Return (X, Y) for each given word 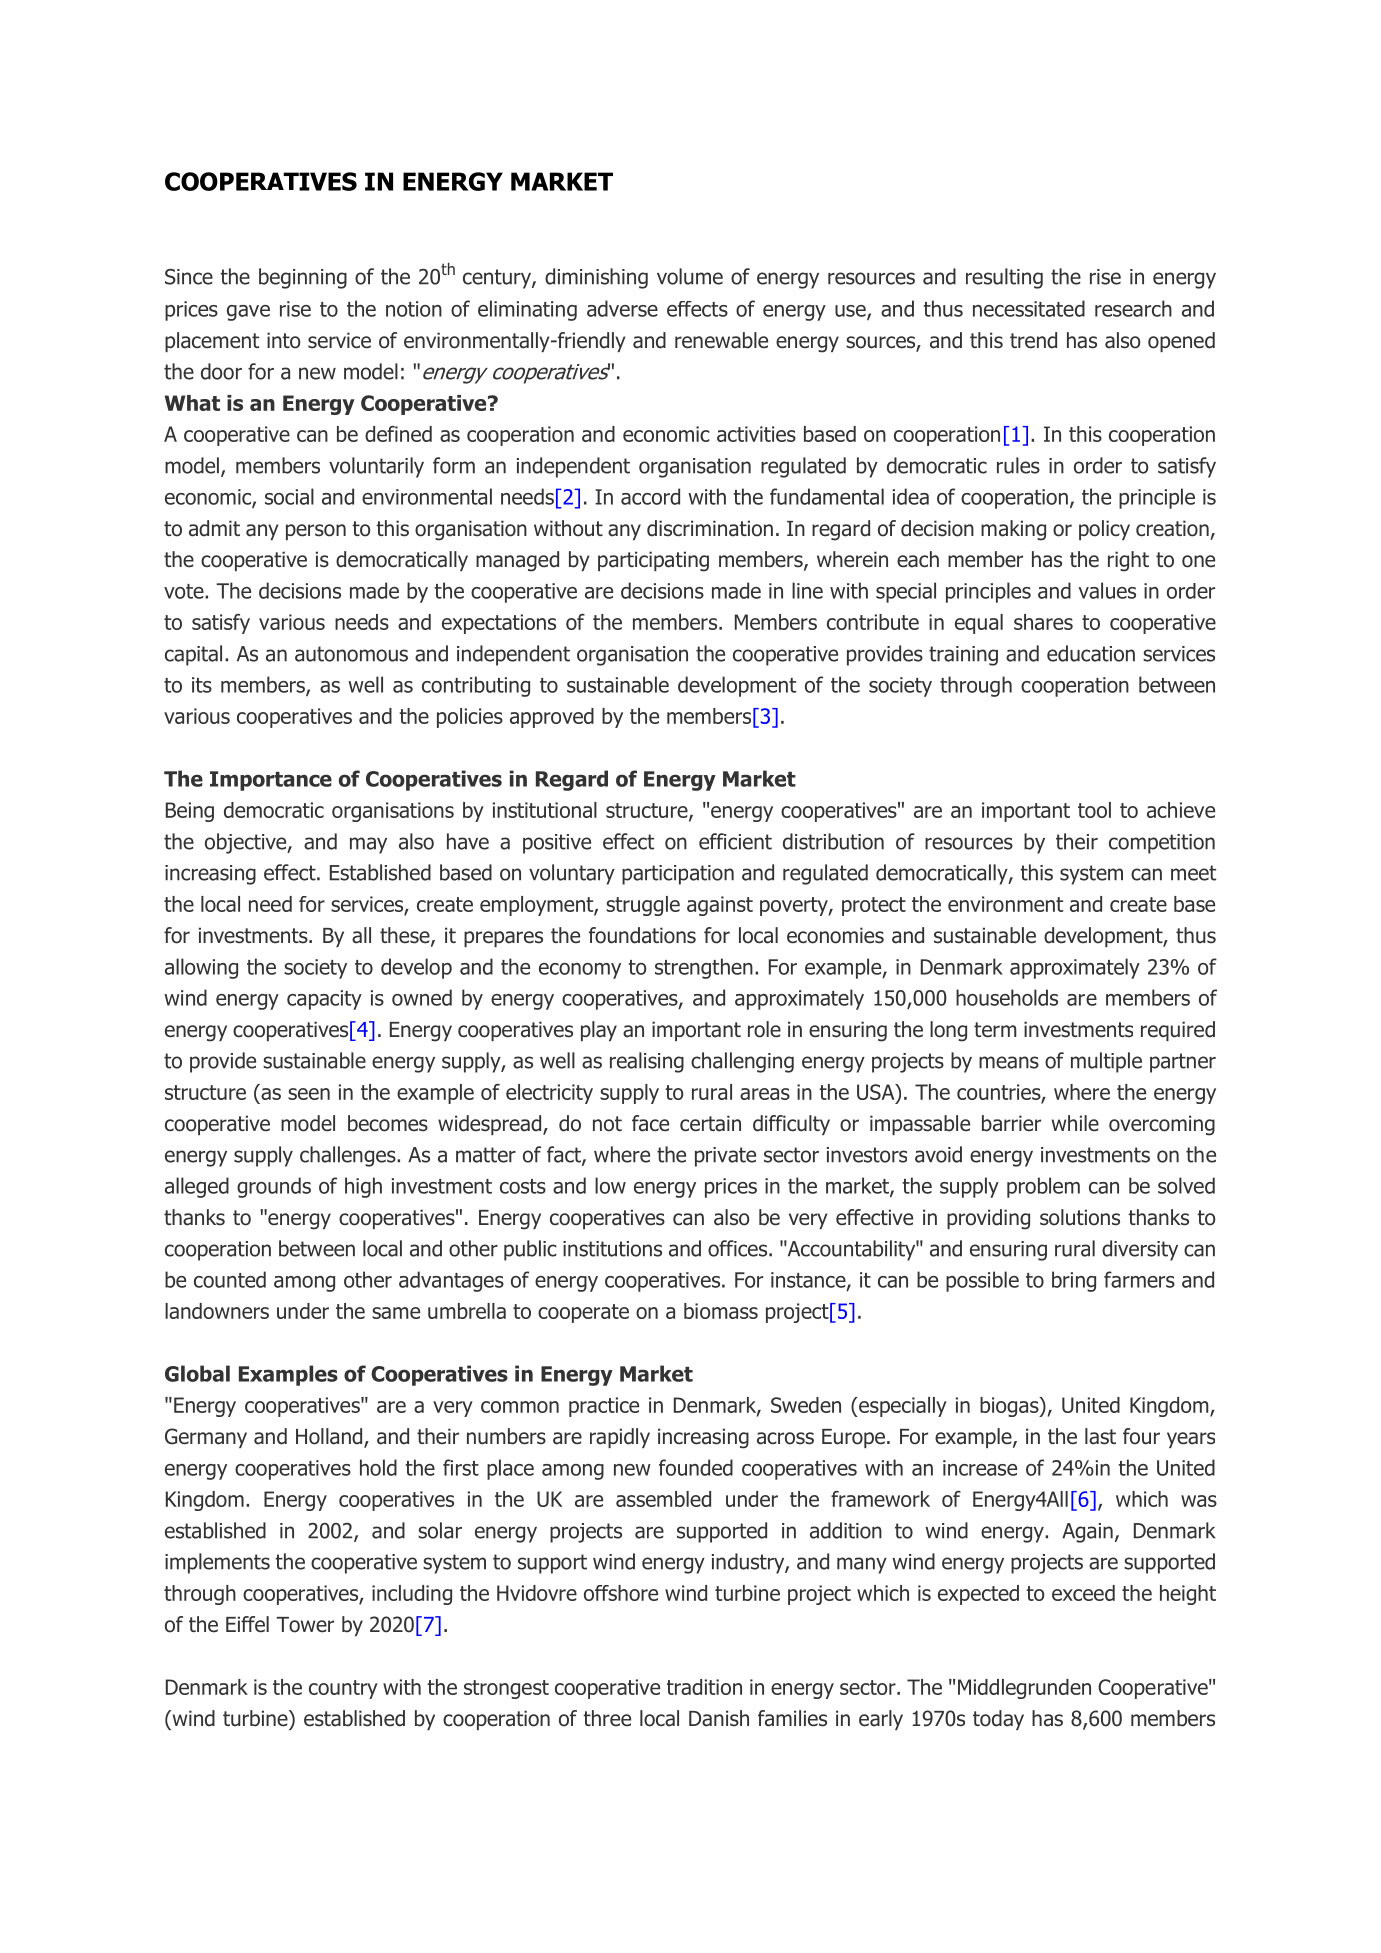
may (368, 845)
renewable (721, 340)
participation (678, 875)
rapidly (620, 1438)
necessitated (1029, 308)
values (1107, 590)
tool (1094, 810)
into (283, 340)
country (343, 1689)
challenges (349, 1156)
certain (710, 1123)
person (316, 532)
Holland (330, 1437)
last (1100, 1436)
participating (653, 561)
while (1075, 1123)
